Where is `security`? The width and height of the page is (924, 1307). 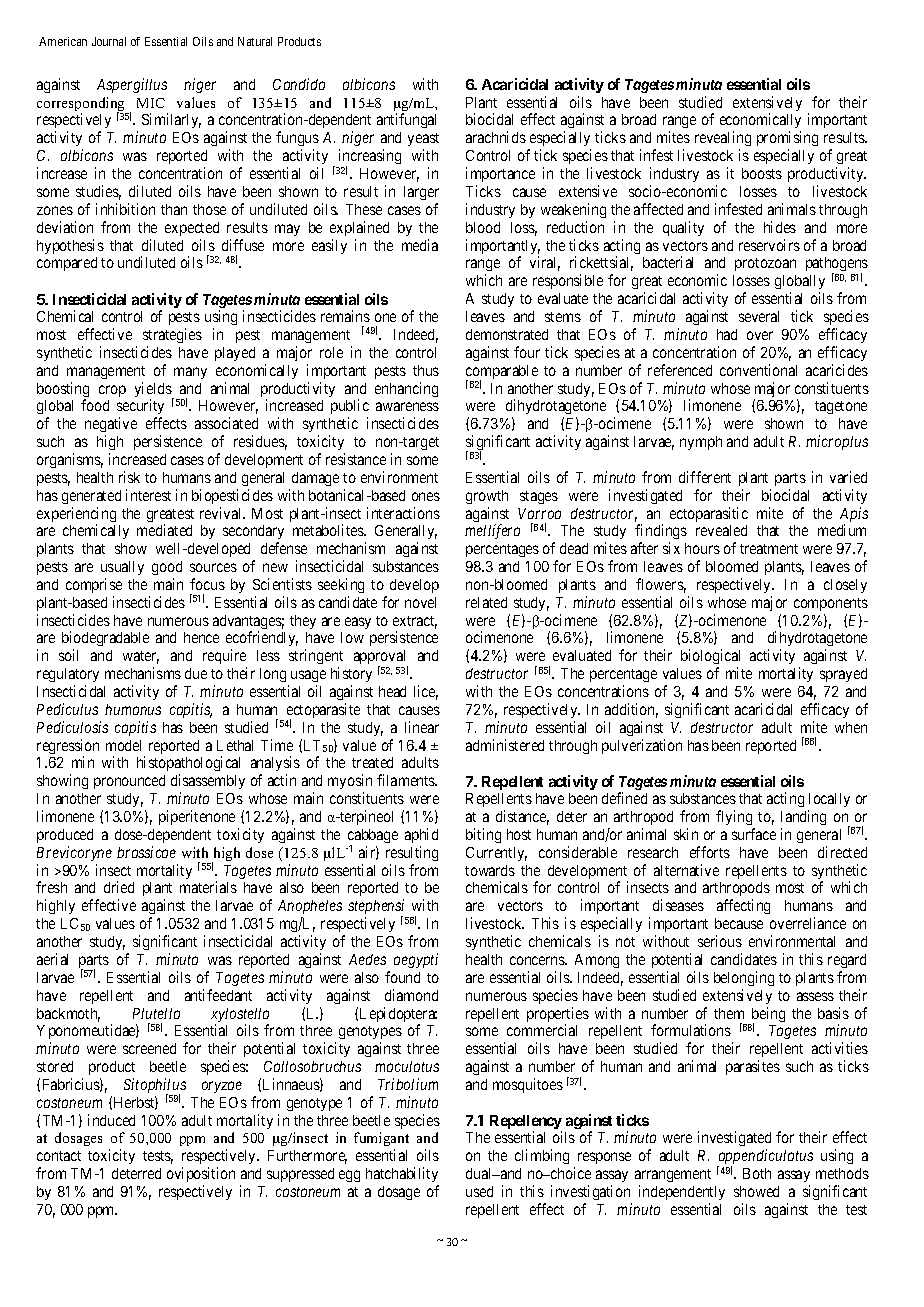
security is located at coordinates (140, 408).
